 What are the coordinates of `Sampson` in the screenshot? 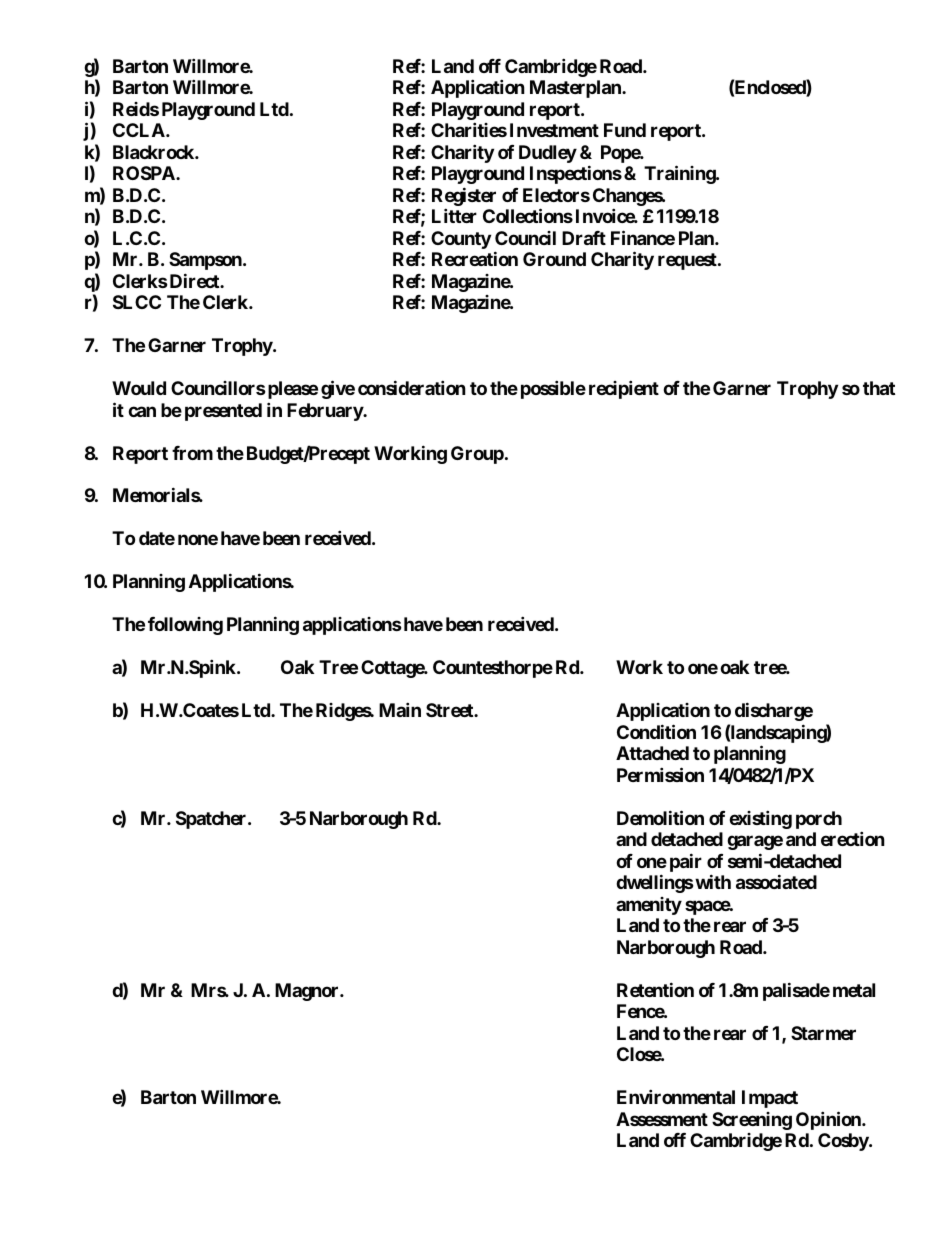 It's located at (206, 261).
